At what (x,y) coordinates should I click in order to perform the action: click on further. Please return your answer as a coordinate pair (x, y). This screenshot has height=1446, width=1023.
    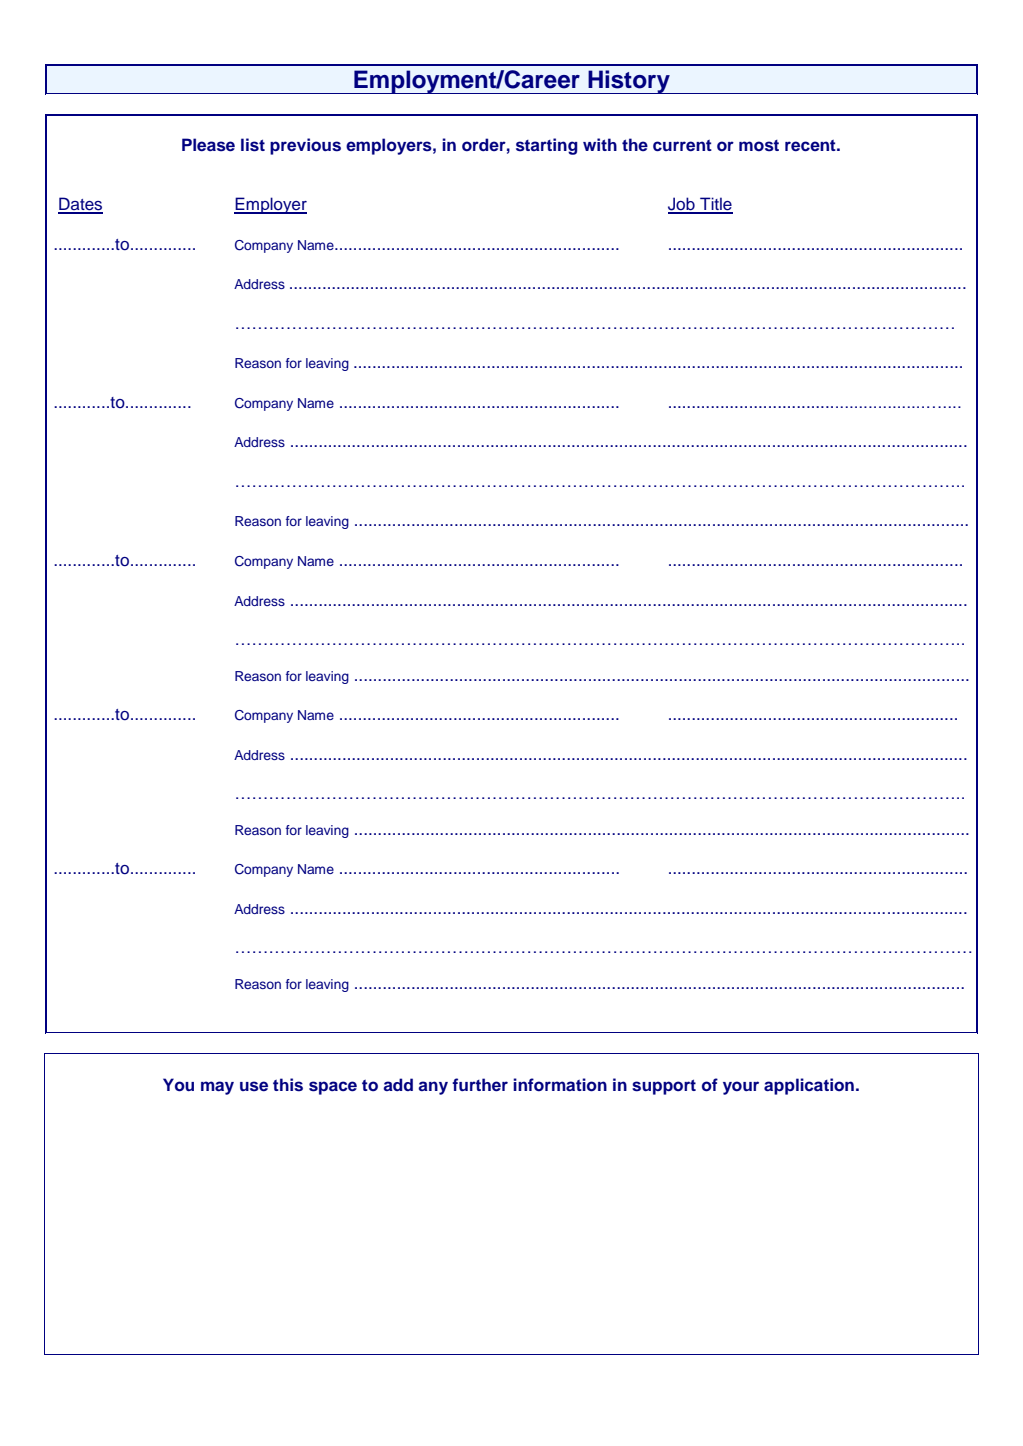
    Looking at the image, I should click on (480, 1085).
